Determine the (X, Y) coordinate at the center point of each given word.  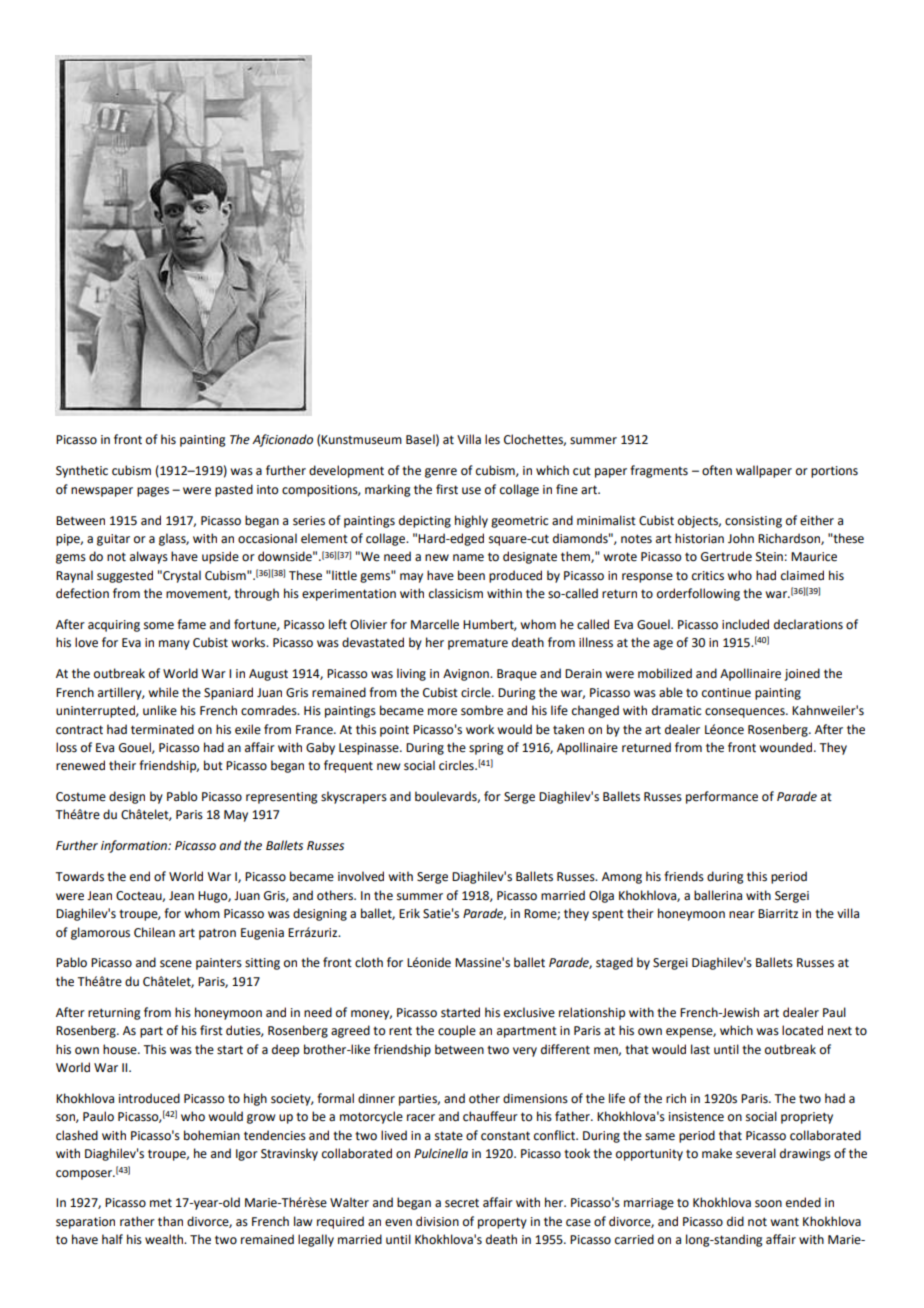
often (717, 470)
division (437, 1221)
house (121, 1049)
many (174, 645)
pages (153, 492)
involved (361, 876)
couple (457, 1031)
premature (478, 644)
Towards (79, 876)
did (735, 1221)
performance (722, 797)
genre (441, 473)
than (170, 1221)
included (745, 624)
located (802, 1030)
